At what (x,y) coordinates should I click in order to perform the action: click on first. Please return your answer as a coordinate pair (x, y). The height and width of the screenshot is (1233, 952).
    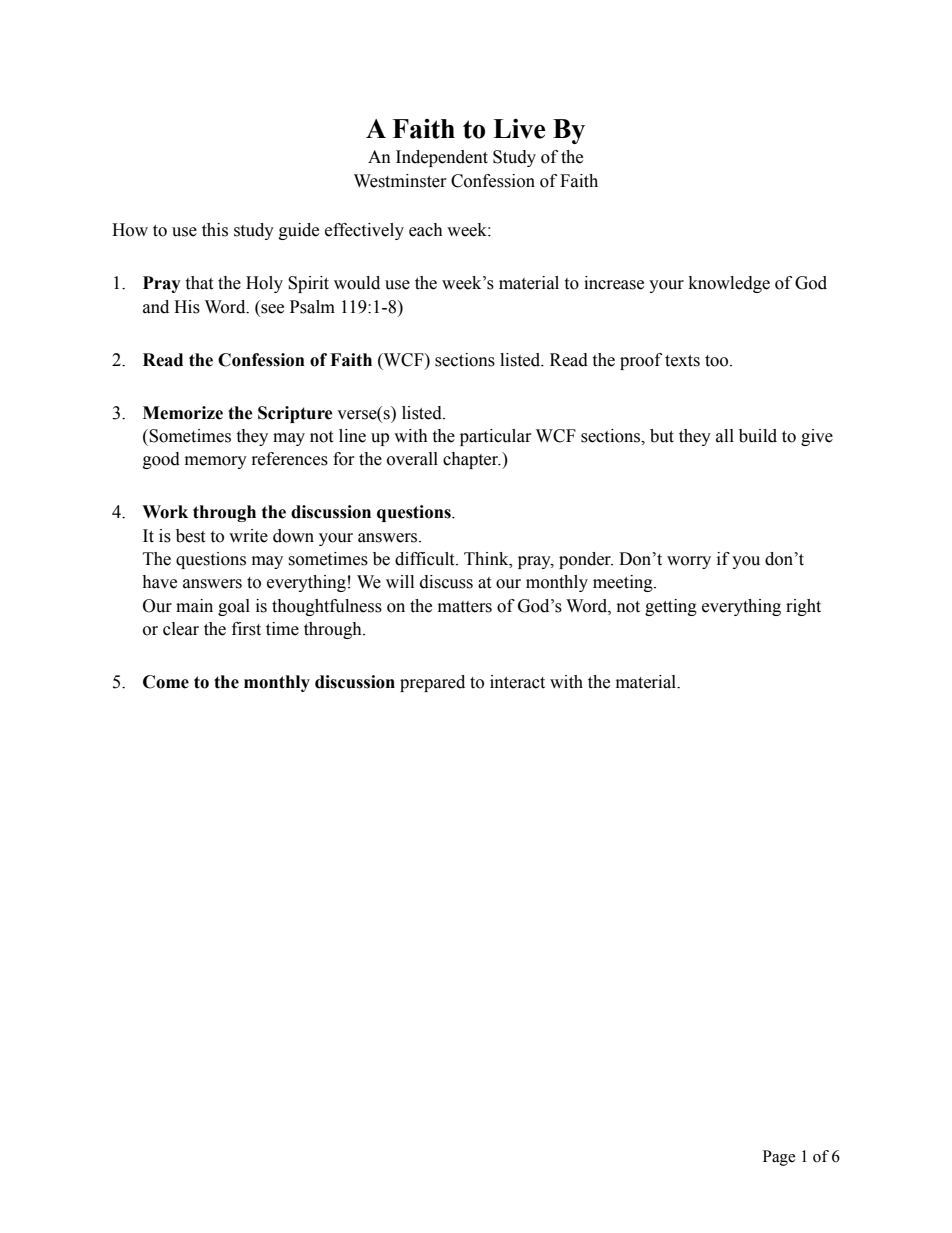
    Looking at the image, I should click on (246, 629).
